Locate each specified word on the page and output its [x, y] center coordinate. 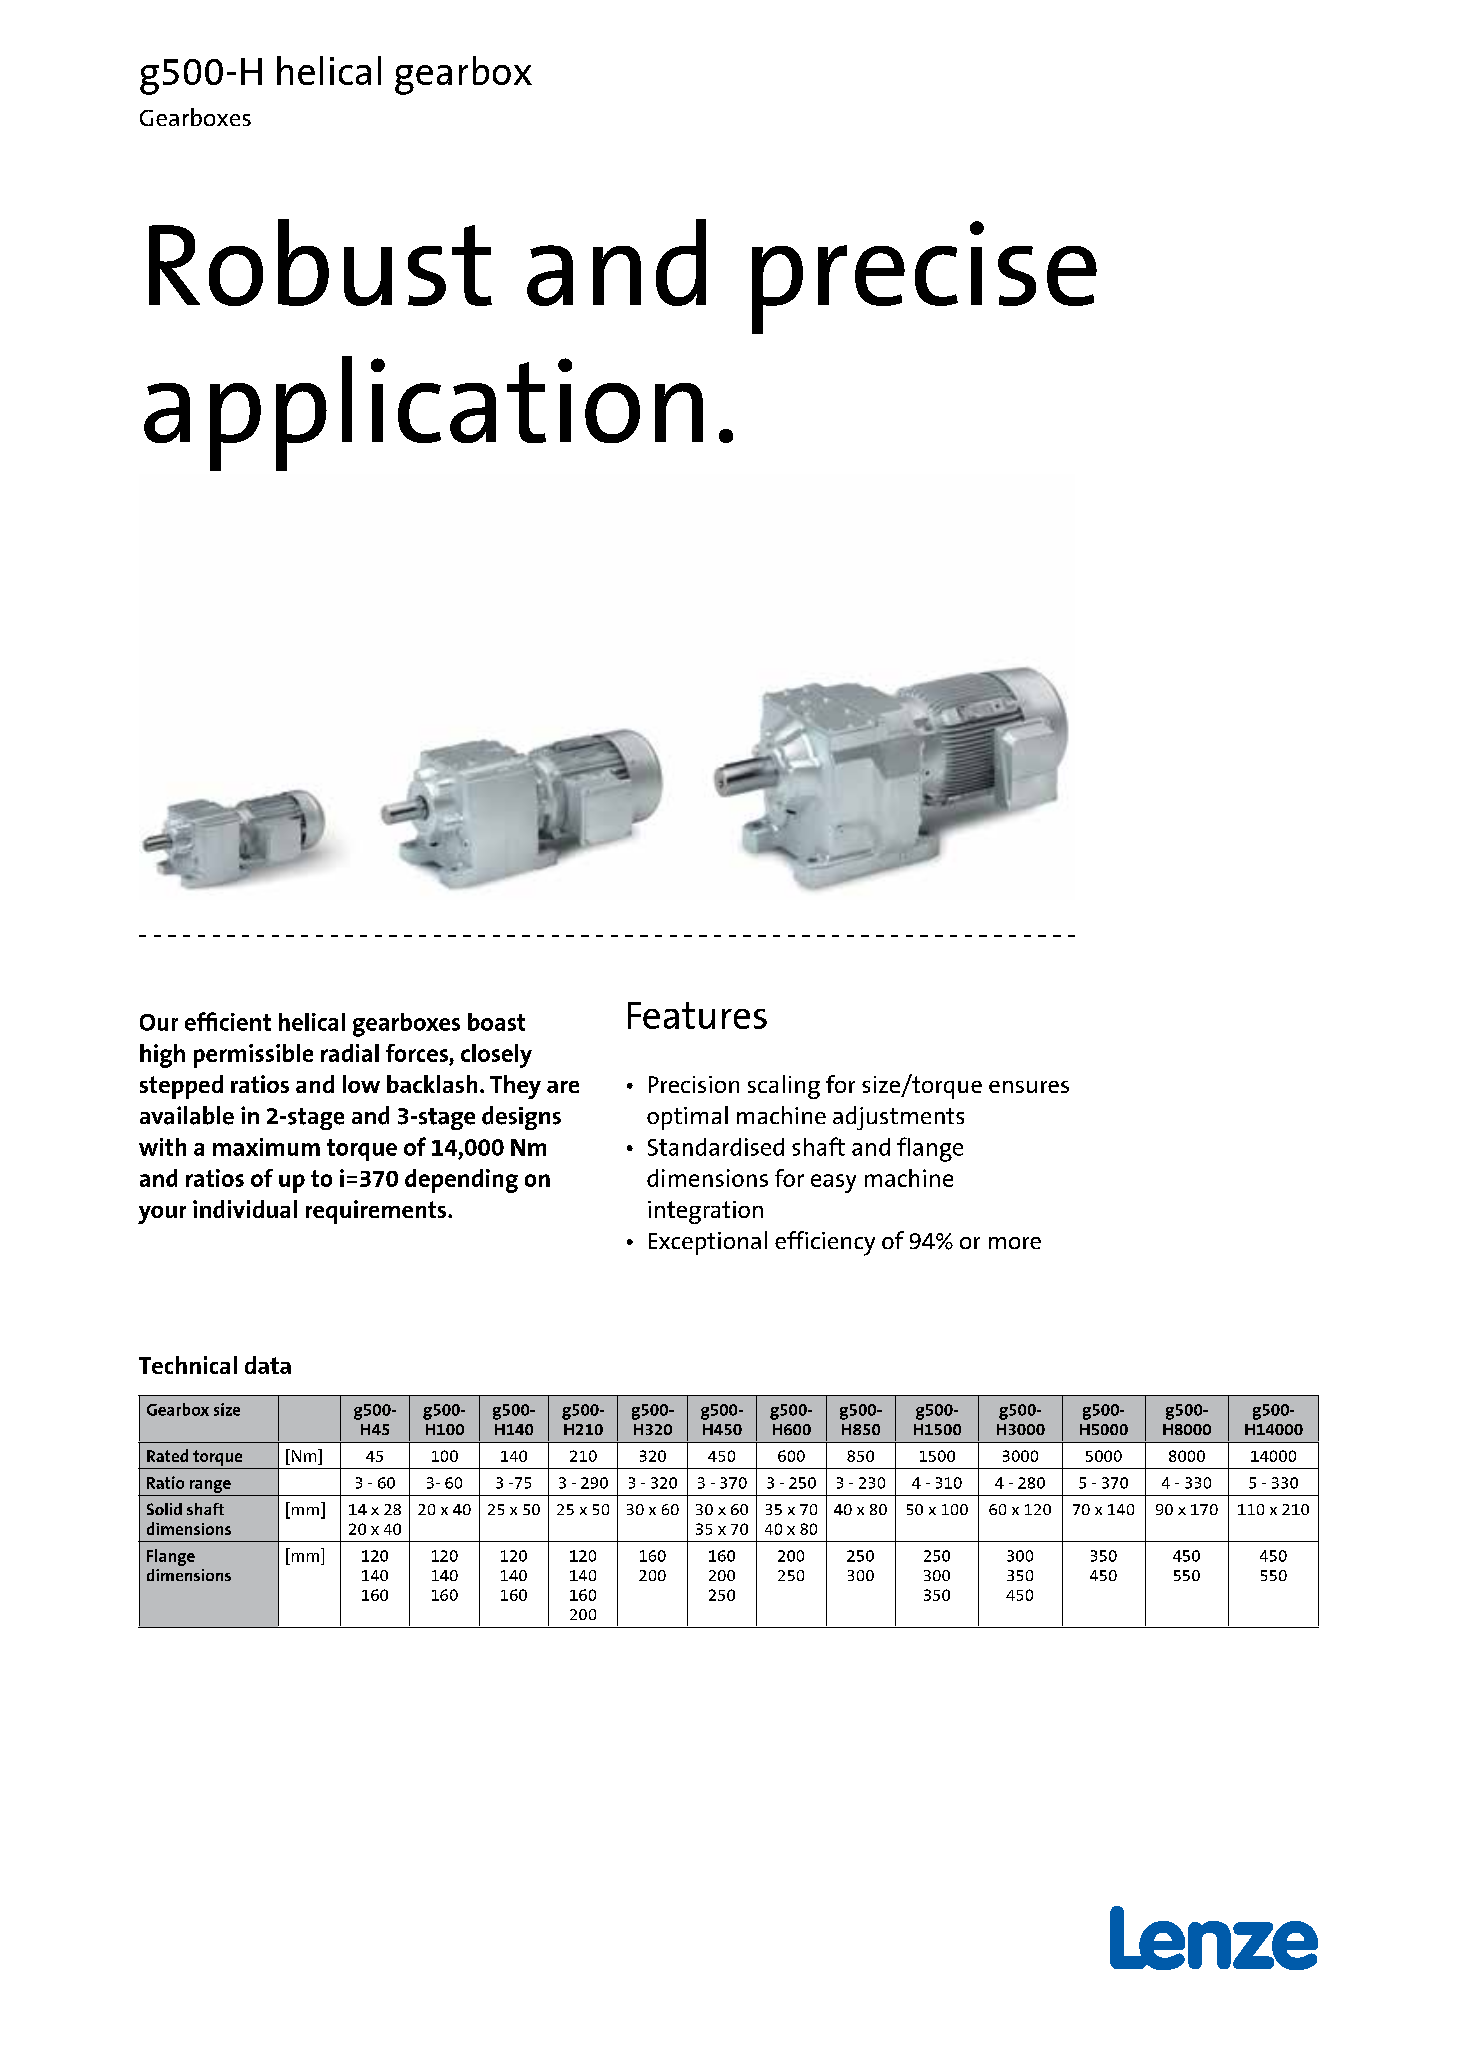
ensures [1029, 1087]
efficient [228, 1021]
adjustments [898, 1118]
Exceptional [708, 1243]
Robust [320, 262]
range [210, 1486]
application [423, 413]
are [563, 1087]
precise [924, 277]
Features [697, 1015]
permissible [253, 1056]
